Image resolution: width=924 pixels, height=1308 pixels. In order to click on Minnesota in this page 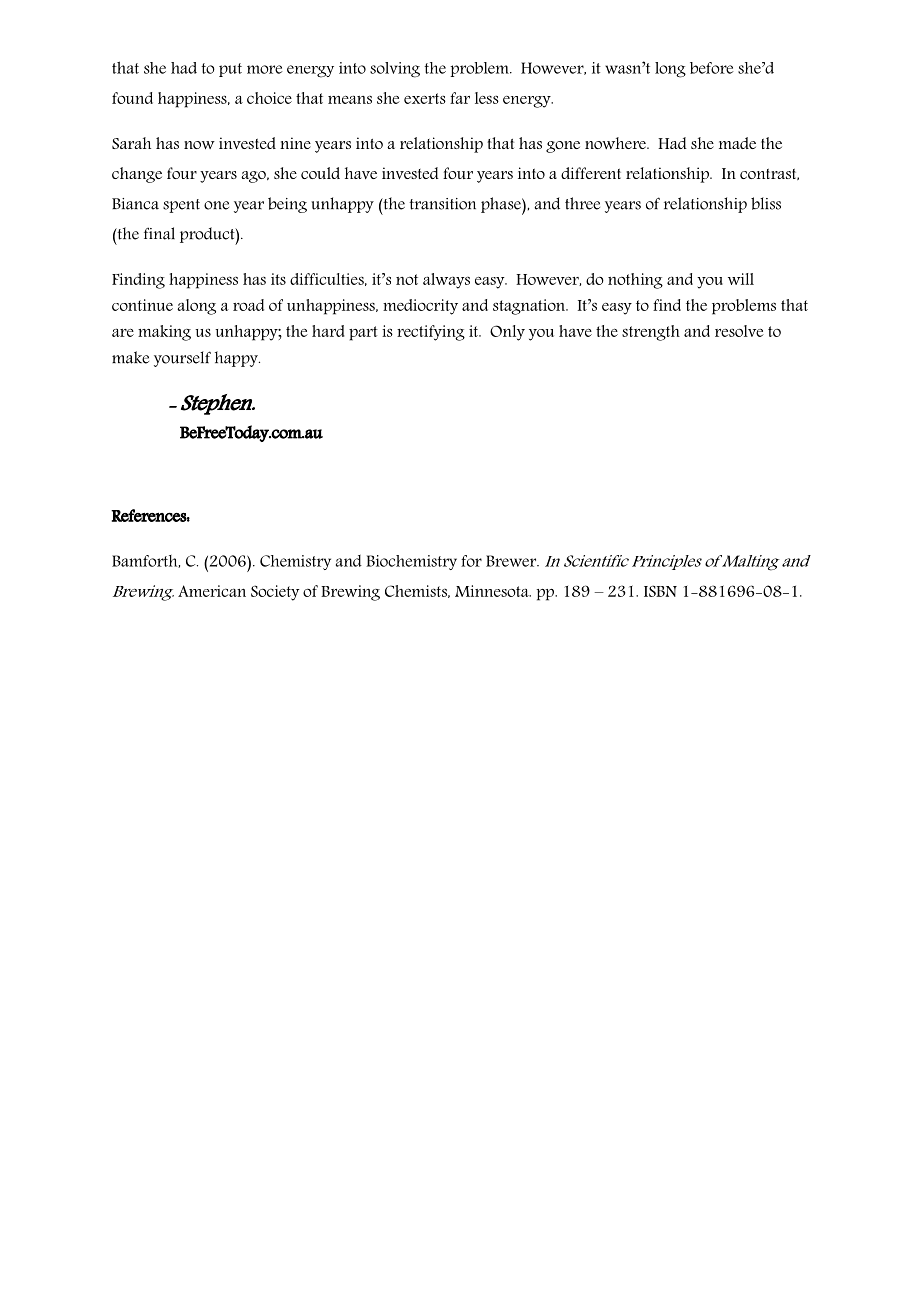, I will do `click(493, 591)`.
